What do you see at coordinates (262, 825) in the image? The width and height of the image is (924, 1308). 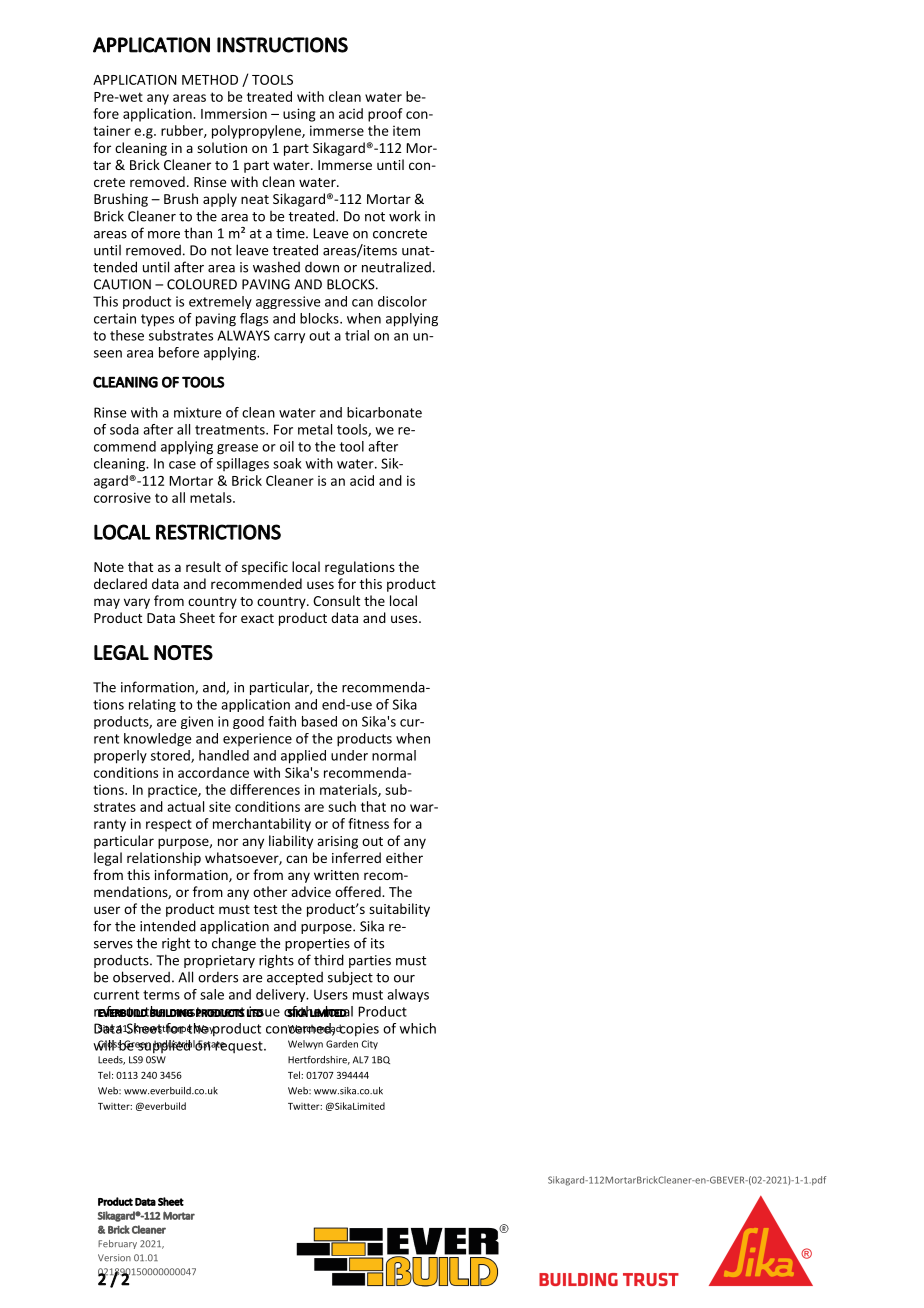 I see `merchantability` at bounding box center [262, 825].
